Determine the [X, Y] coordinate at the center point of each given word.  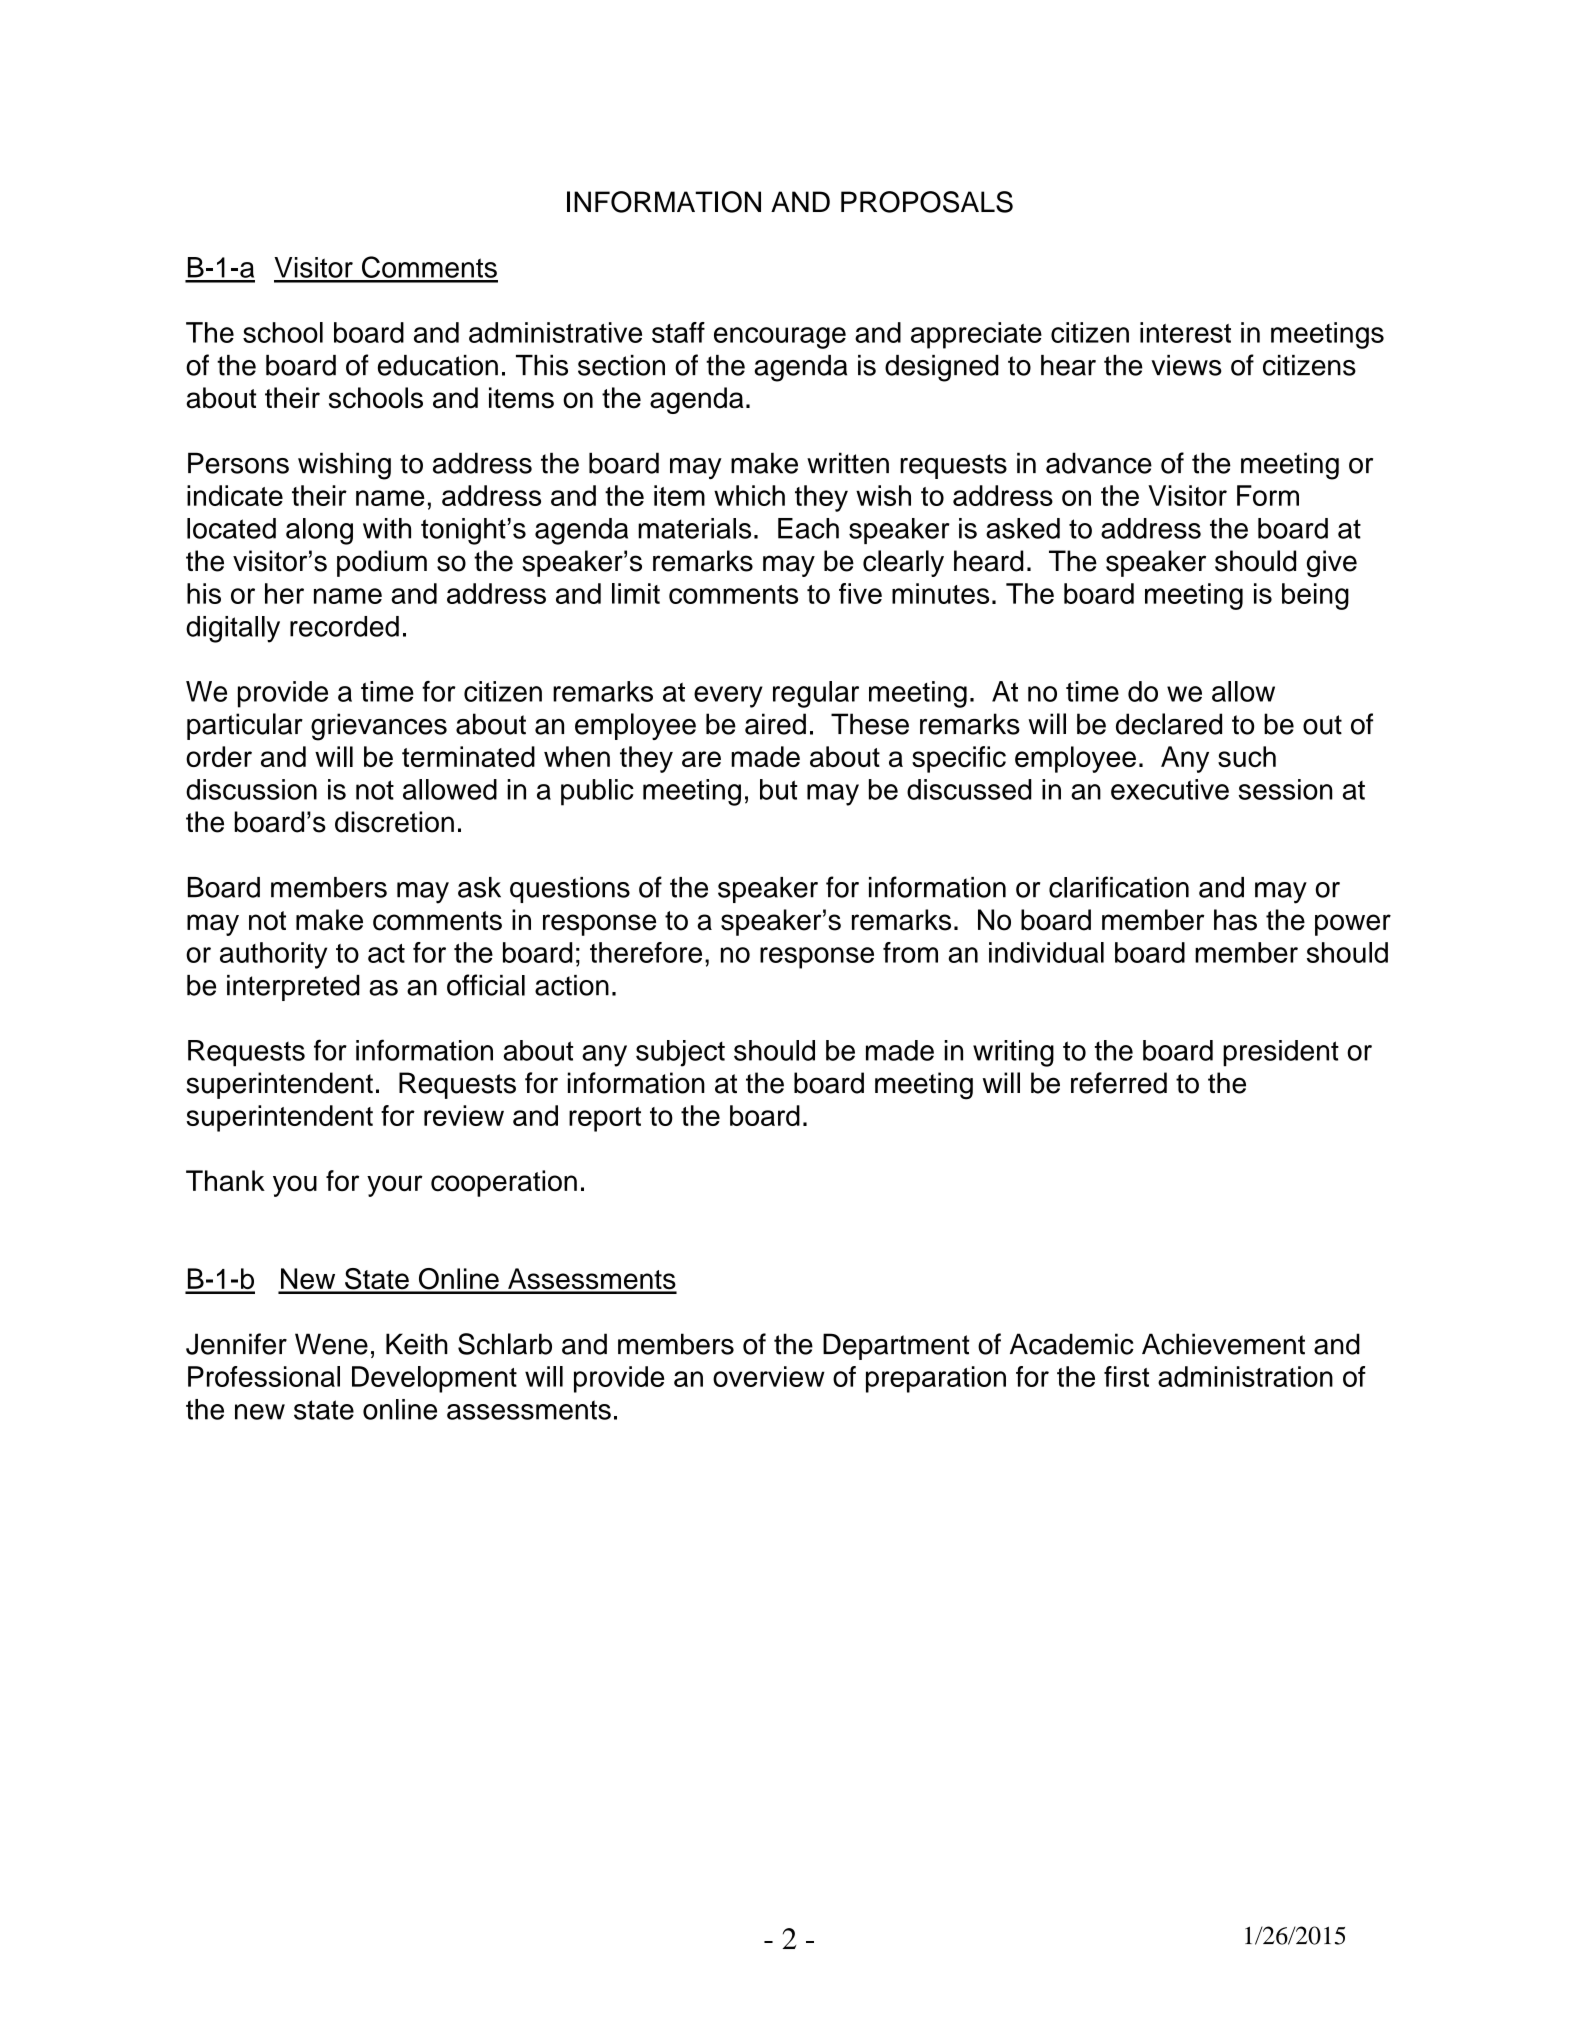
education [438, 365]
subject [680, 1053]
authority [273, 955]
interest [1185, 332]
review [464, 1115]
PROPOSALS [927, 202]
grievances [379, 727]
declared [1169, 724]
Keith [417, 1344]
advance [1099, 463]
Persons [238, 463]
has [1235, 920]
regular [816, 694]
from [910, 952]
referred [1119, 1083]
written [848, 463]
